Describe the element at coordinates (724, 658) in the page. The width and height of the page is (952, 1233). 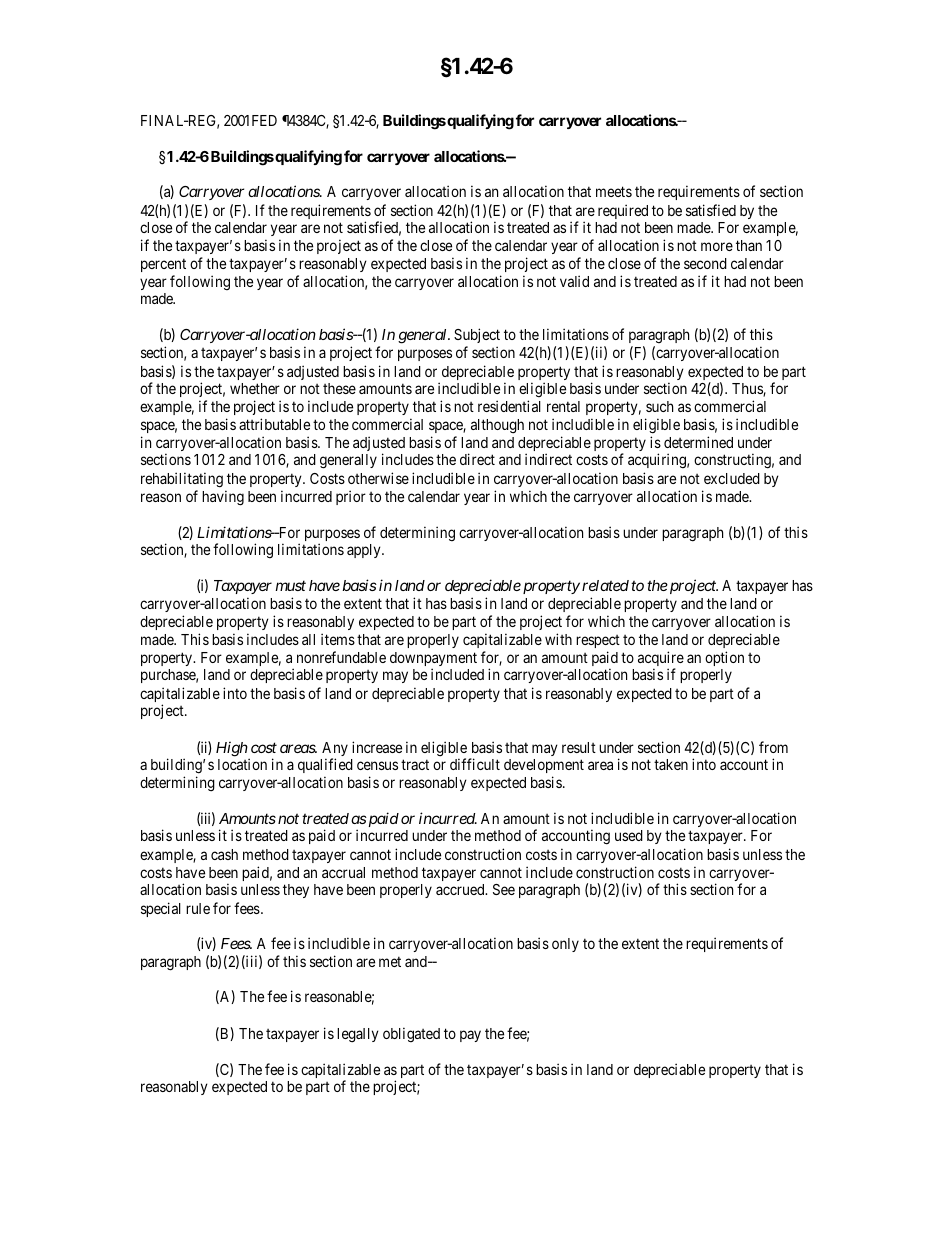
I see `option` at that location.
